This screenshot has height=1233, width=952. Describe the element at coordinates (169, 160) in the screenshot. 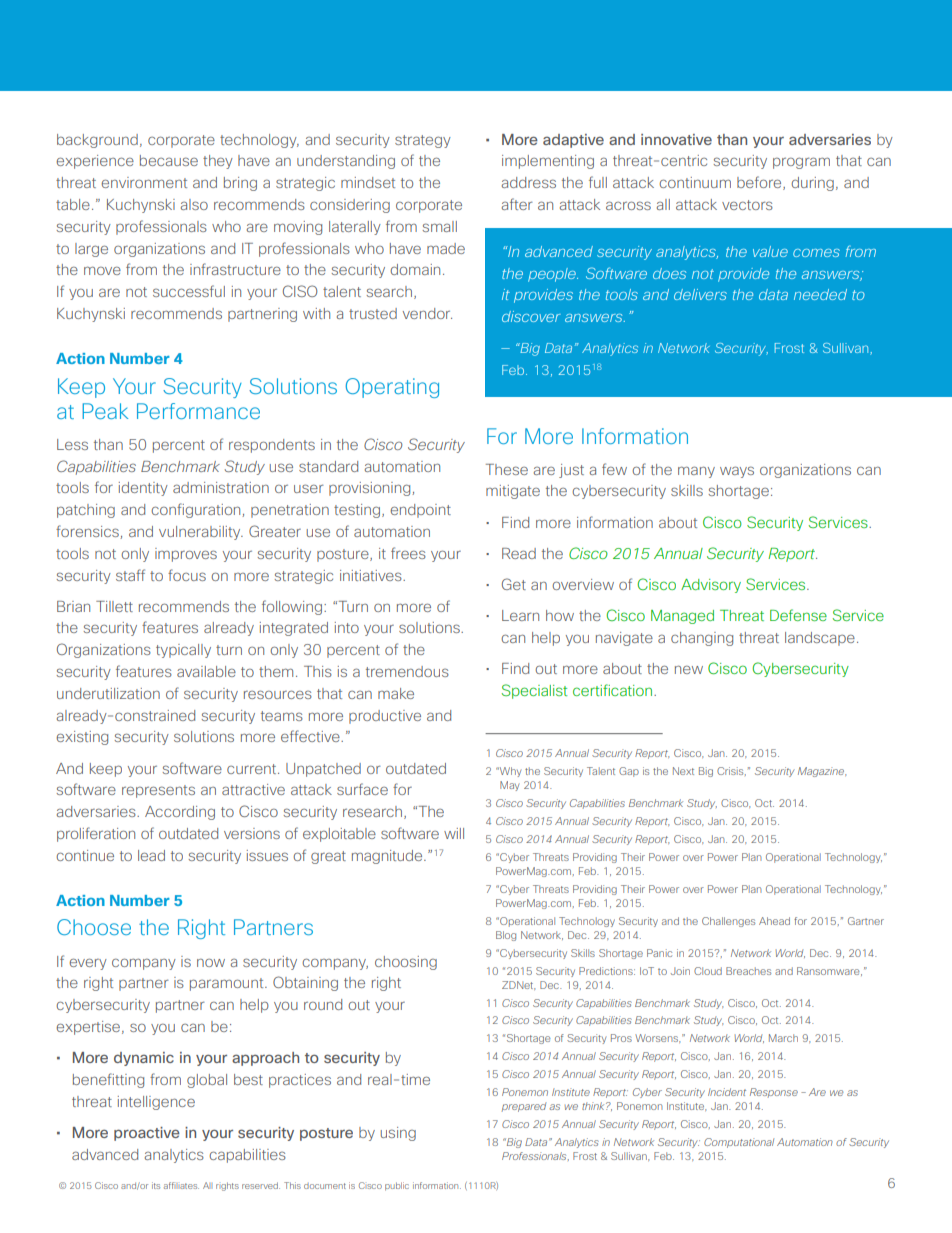

I see `because` at that location.
